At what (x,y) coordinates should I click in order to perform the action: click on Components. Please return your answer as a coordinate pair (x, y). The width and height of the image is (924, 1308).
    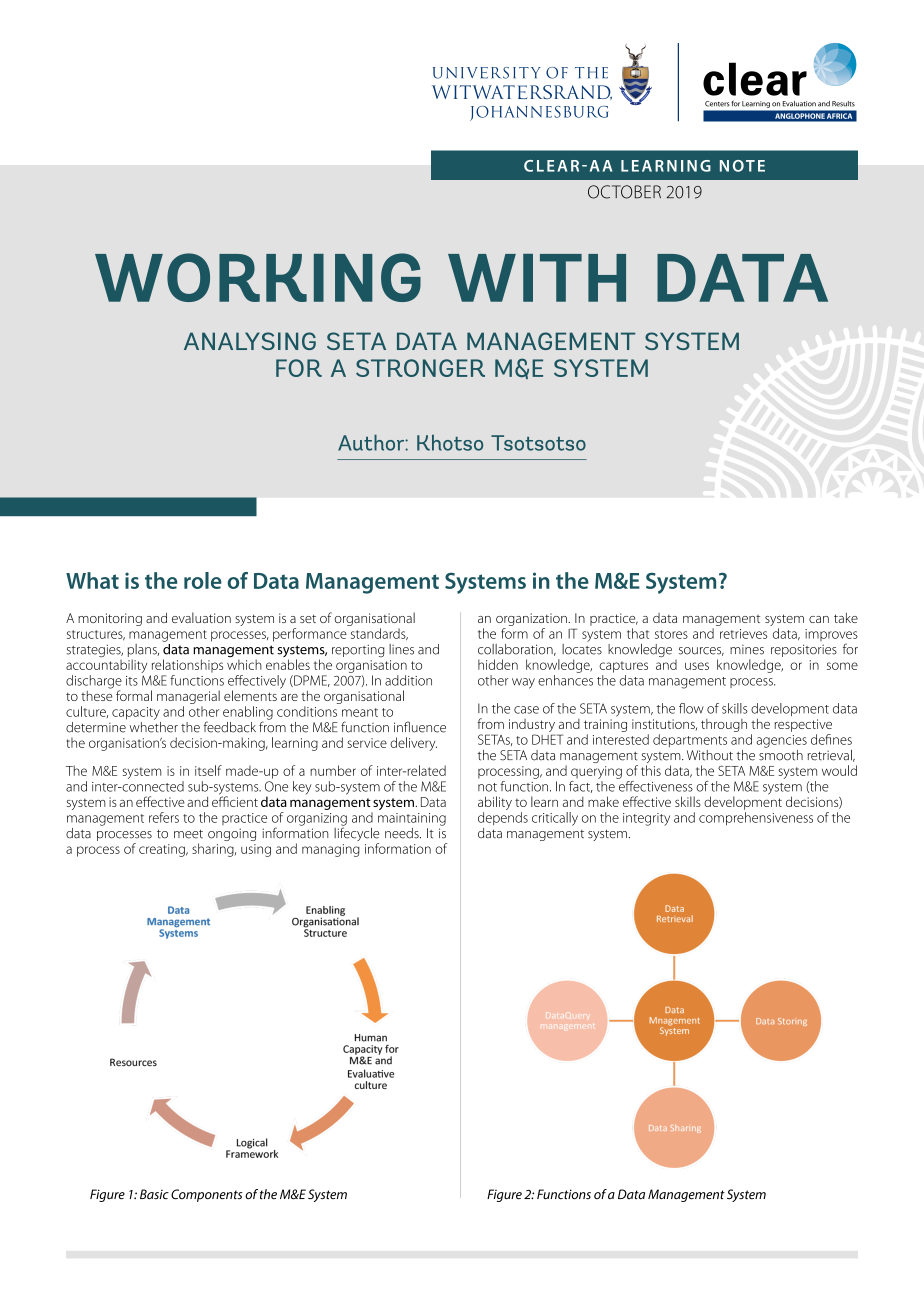
    Looking at the image, I should click on (206, 1195).
